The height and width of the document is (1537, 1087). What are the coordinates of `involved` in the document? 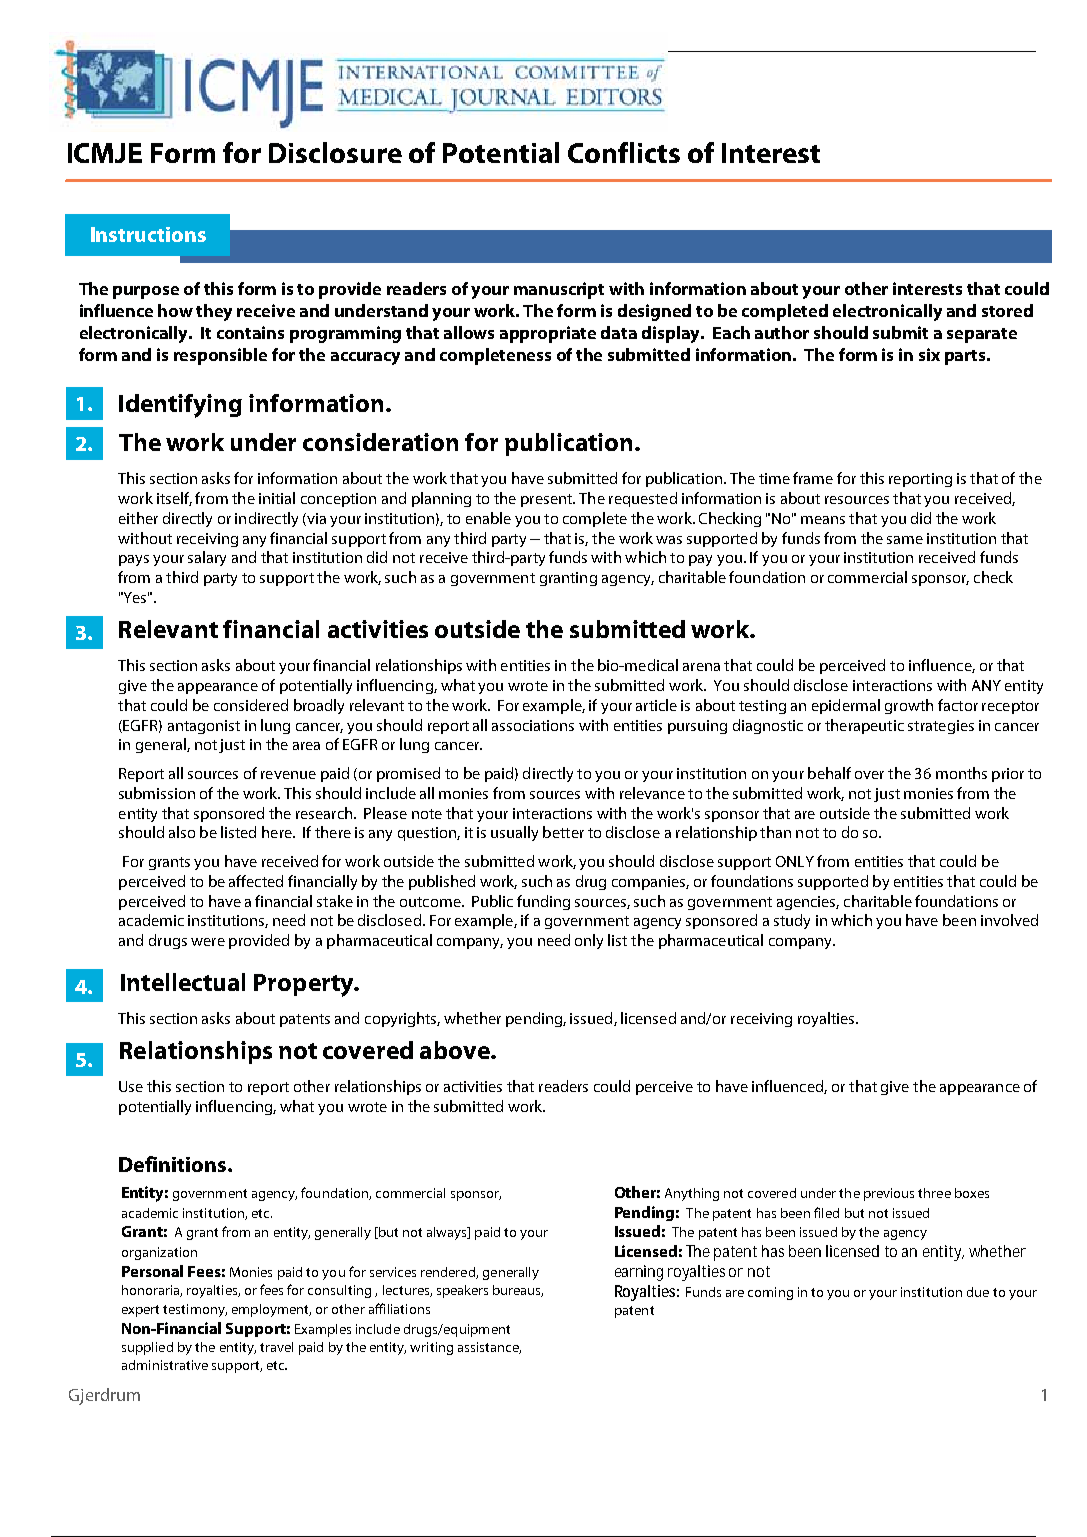 It's located at (1009, 920).
